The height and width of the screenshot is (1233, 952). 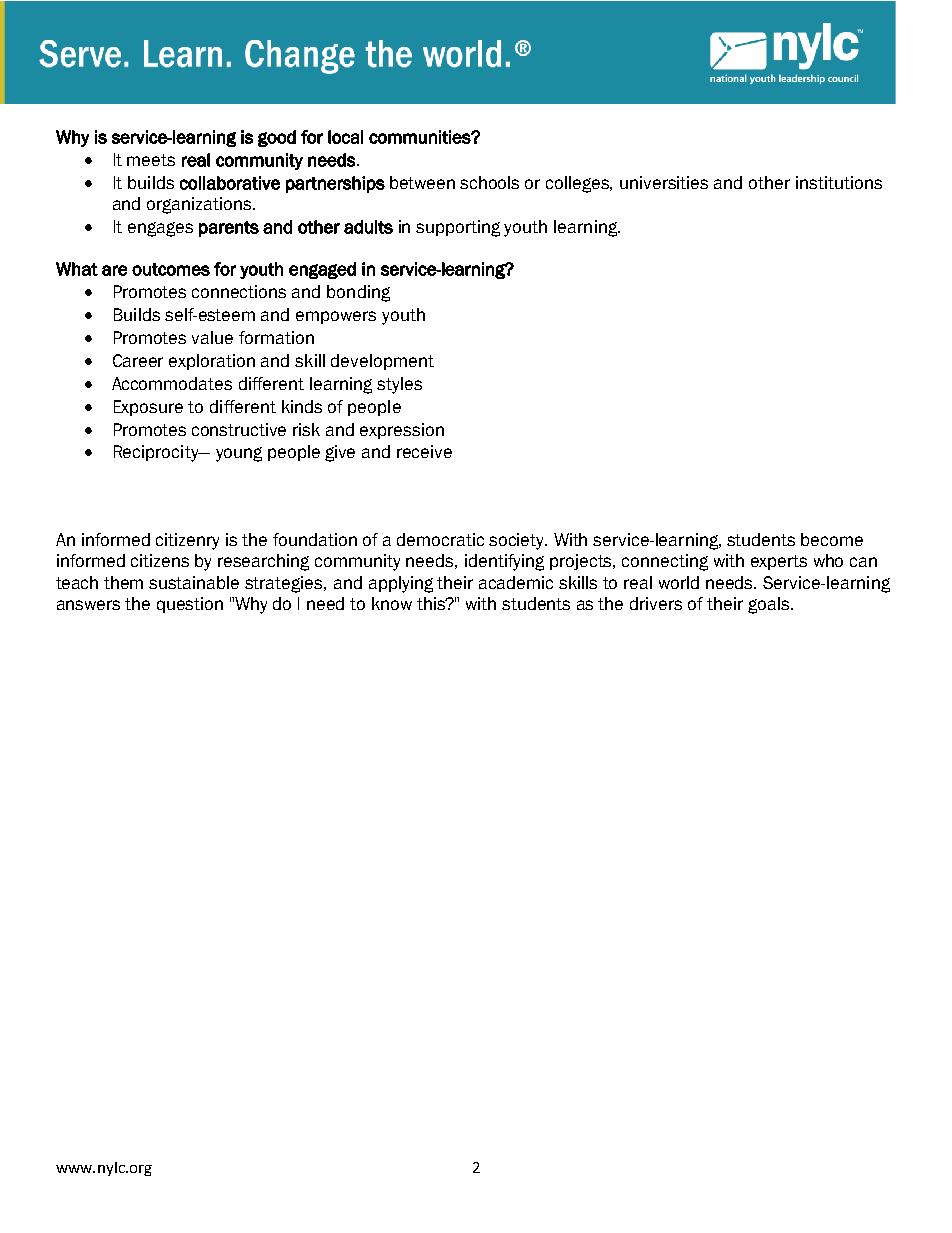 What do you see at coordinates (399, 385) in the screenshot?
I see `styles` at bounding box center [399, 385].
